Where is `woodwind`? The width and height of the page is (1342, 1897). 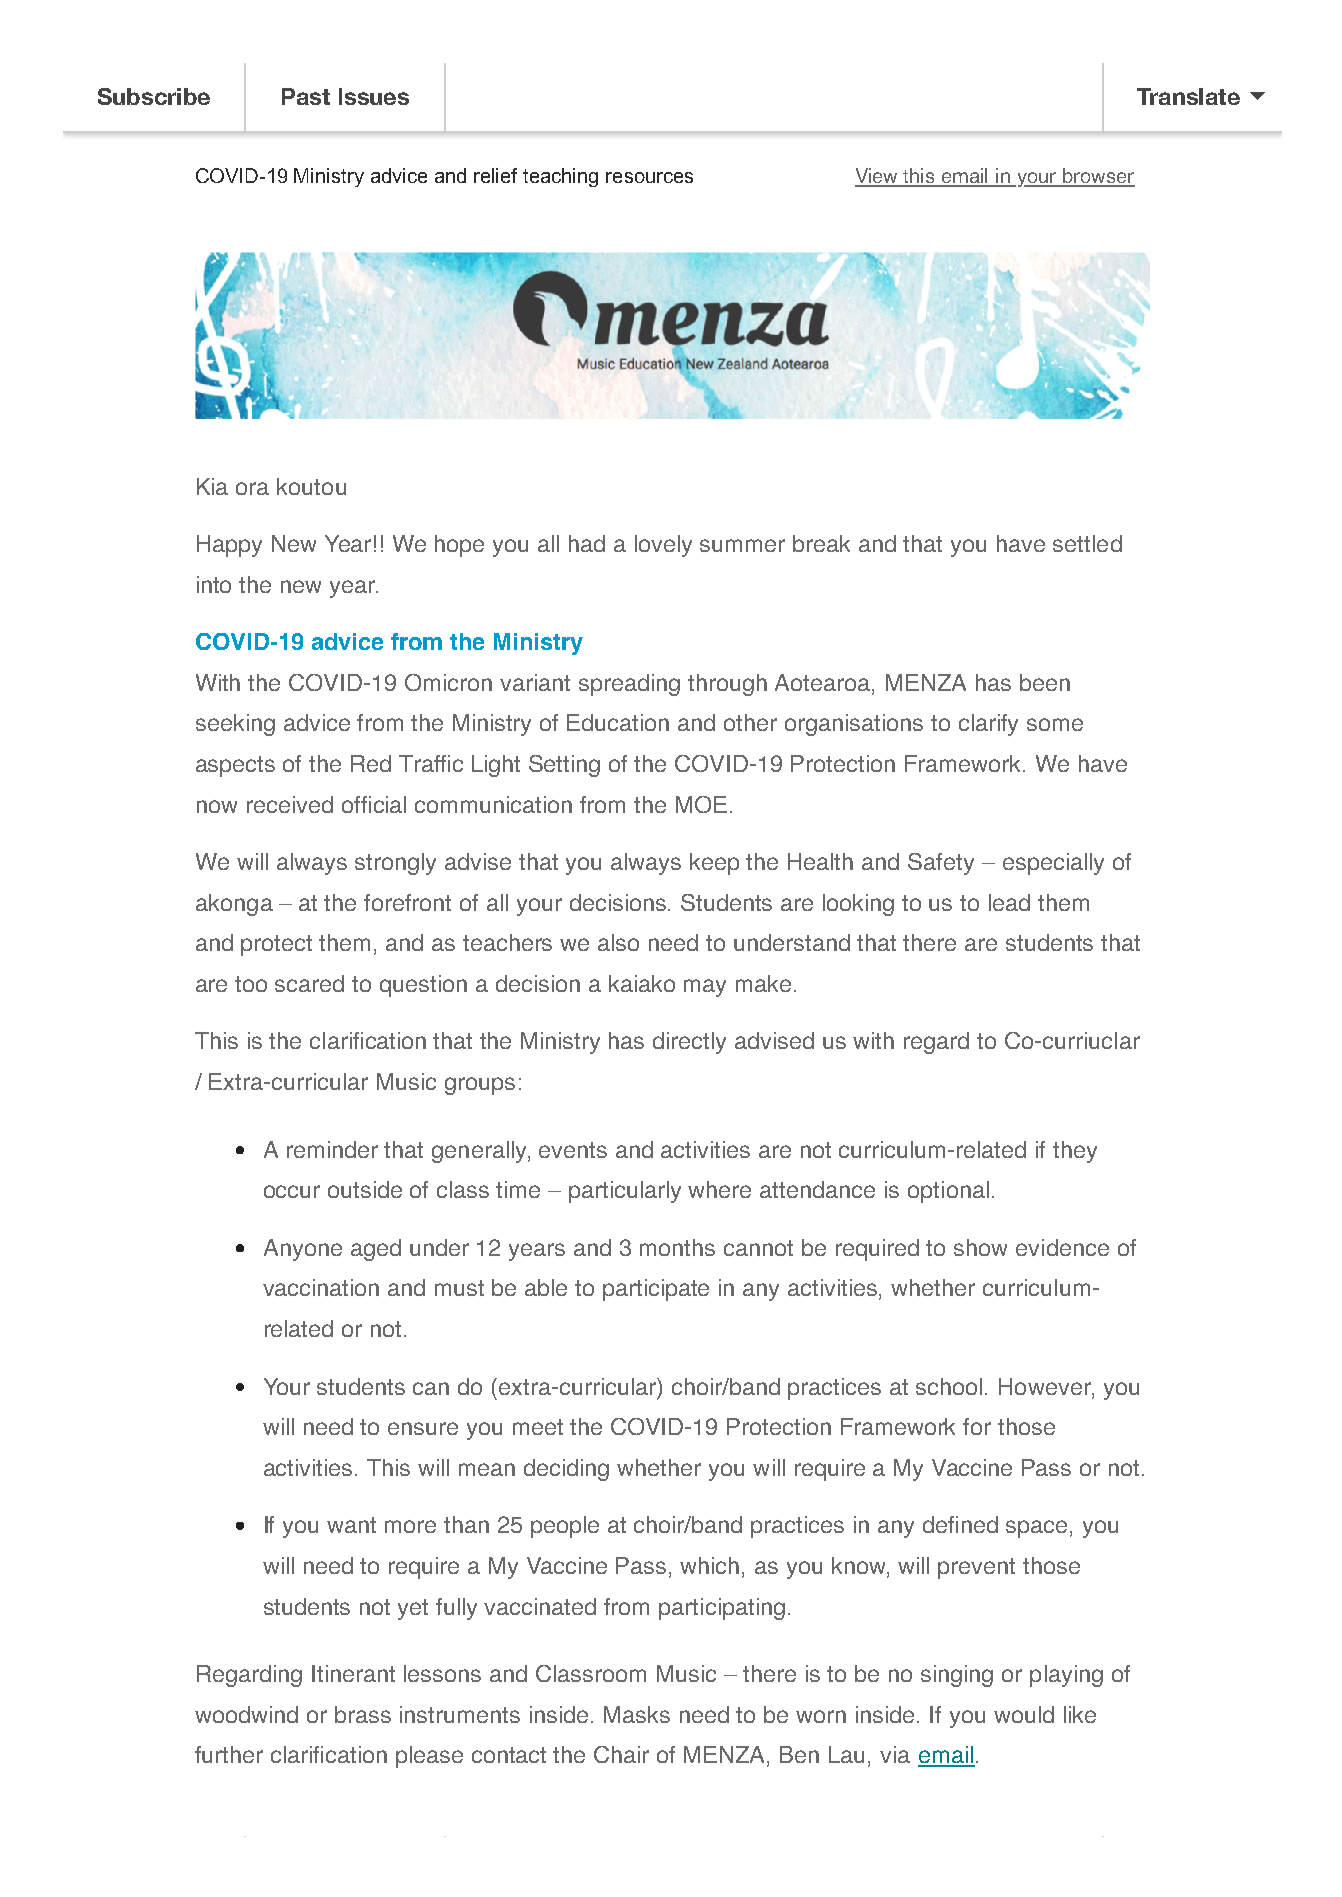
woodwind is located at coordinates (246, 1714).
